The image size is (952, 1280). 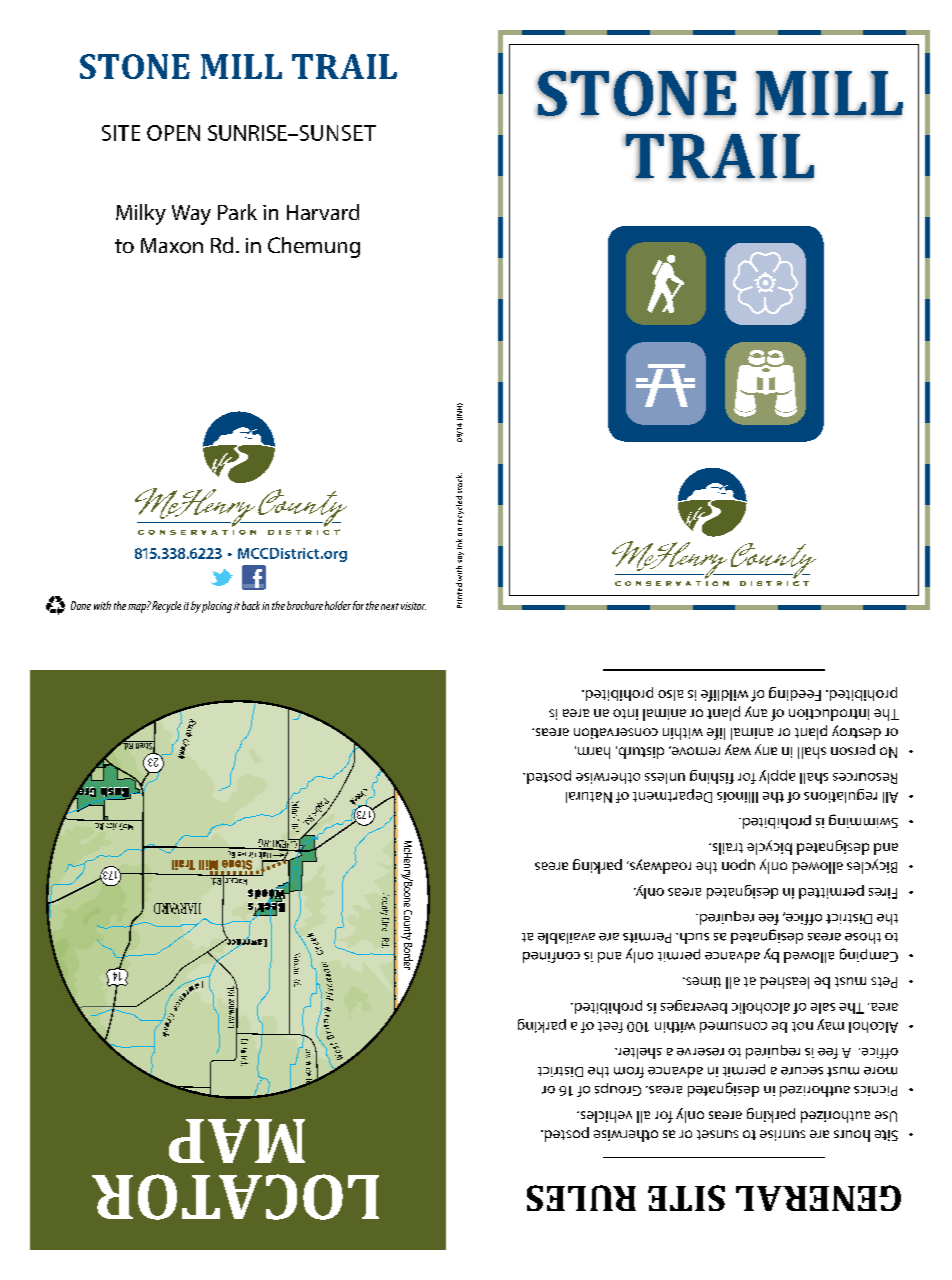 What do you see at coordinates (81, 605) in the document?
I see `Done` at bounding box center [81, 605].
